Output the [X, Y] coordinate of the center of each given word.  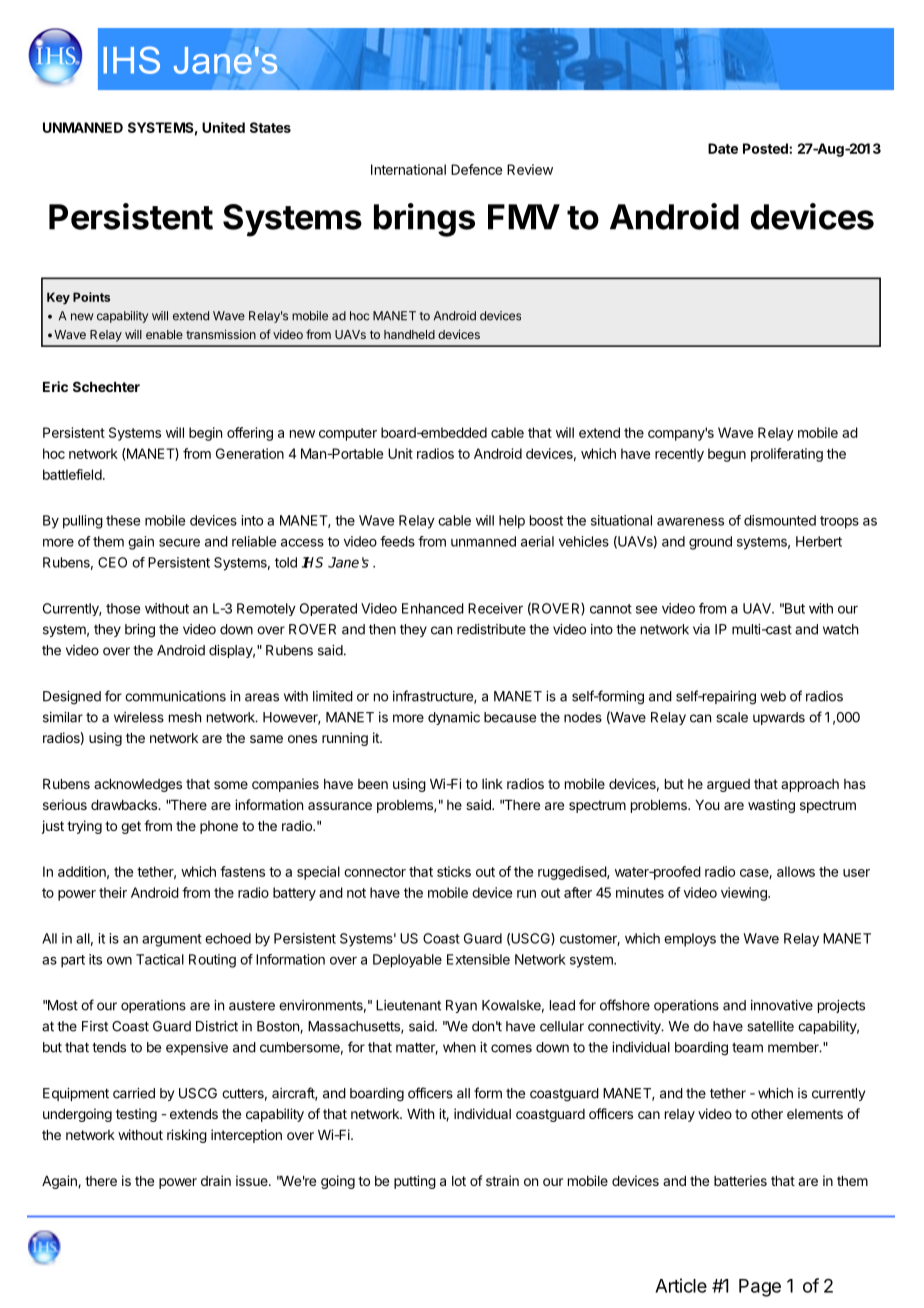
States [270, 127]
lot [459, 1181]
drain [216, 1180]
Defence [476, 169]
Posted [766, 148]
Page [760, 1288]
